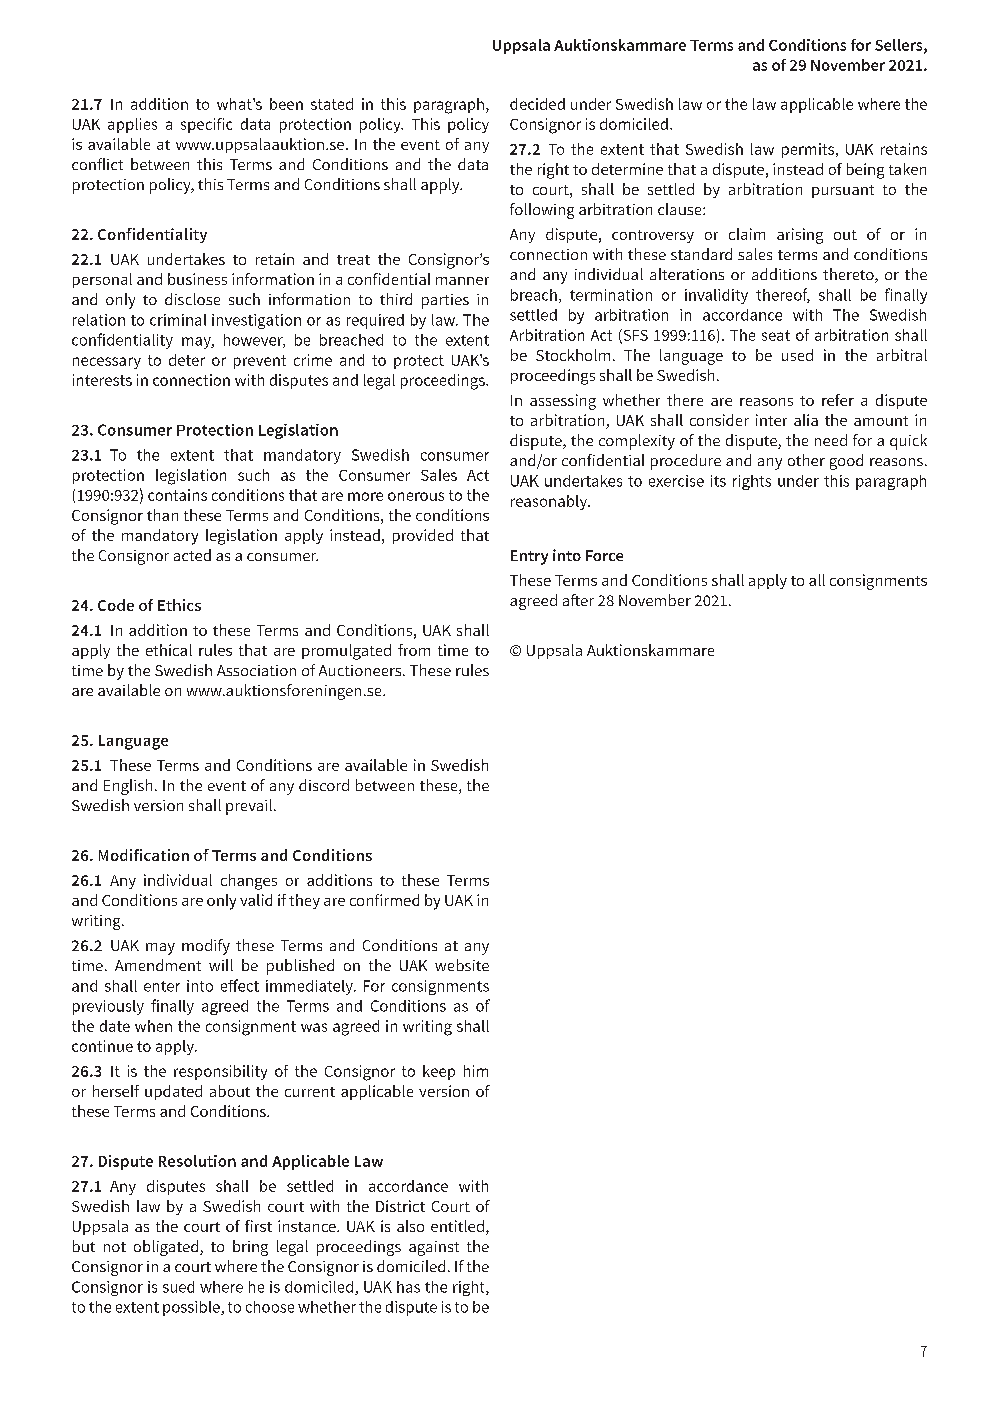 The width and height of the document is (999, 1413). Describe the element at coordinates (206, 125) in the document. I see `specific` at that location.
